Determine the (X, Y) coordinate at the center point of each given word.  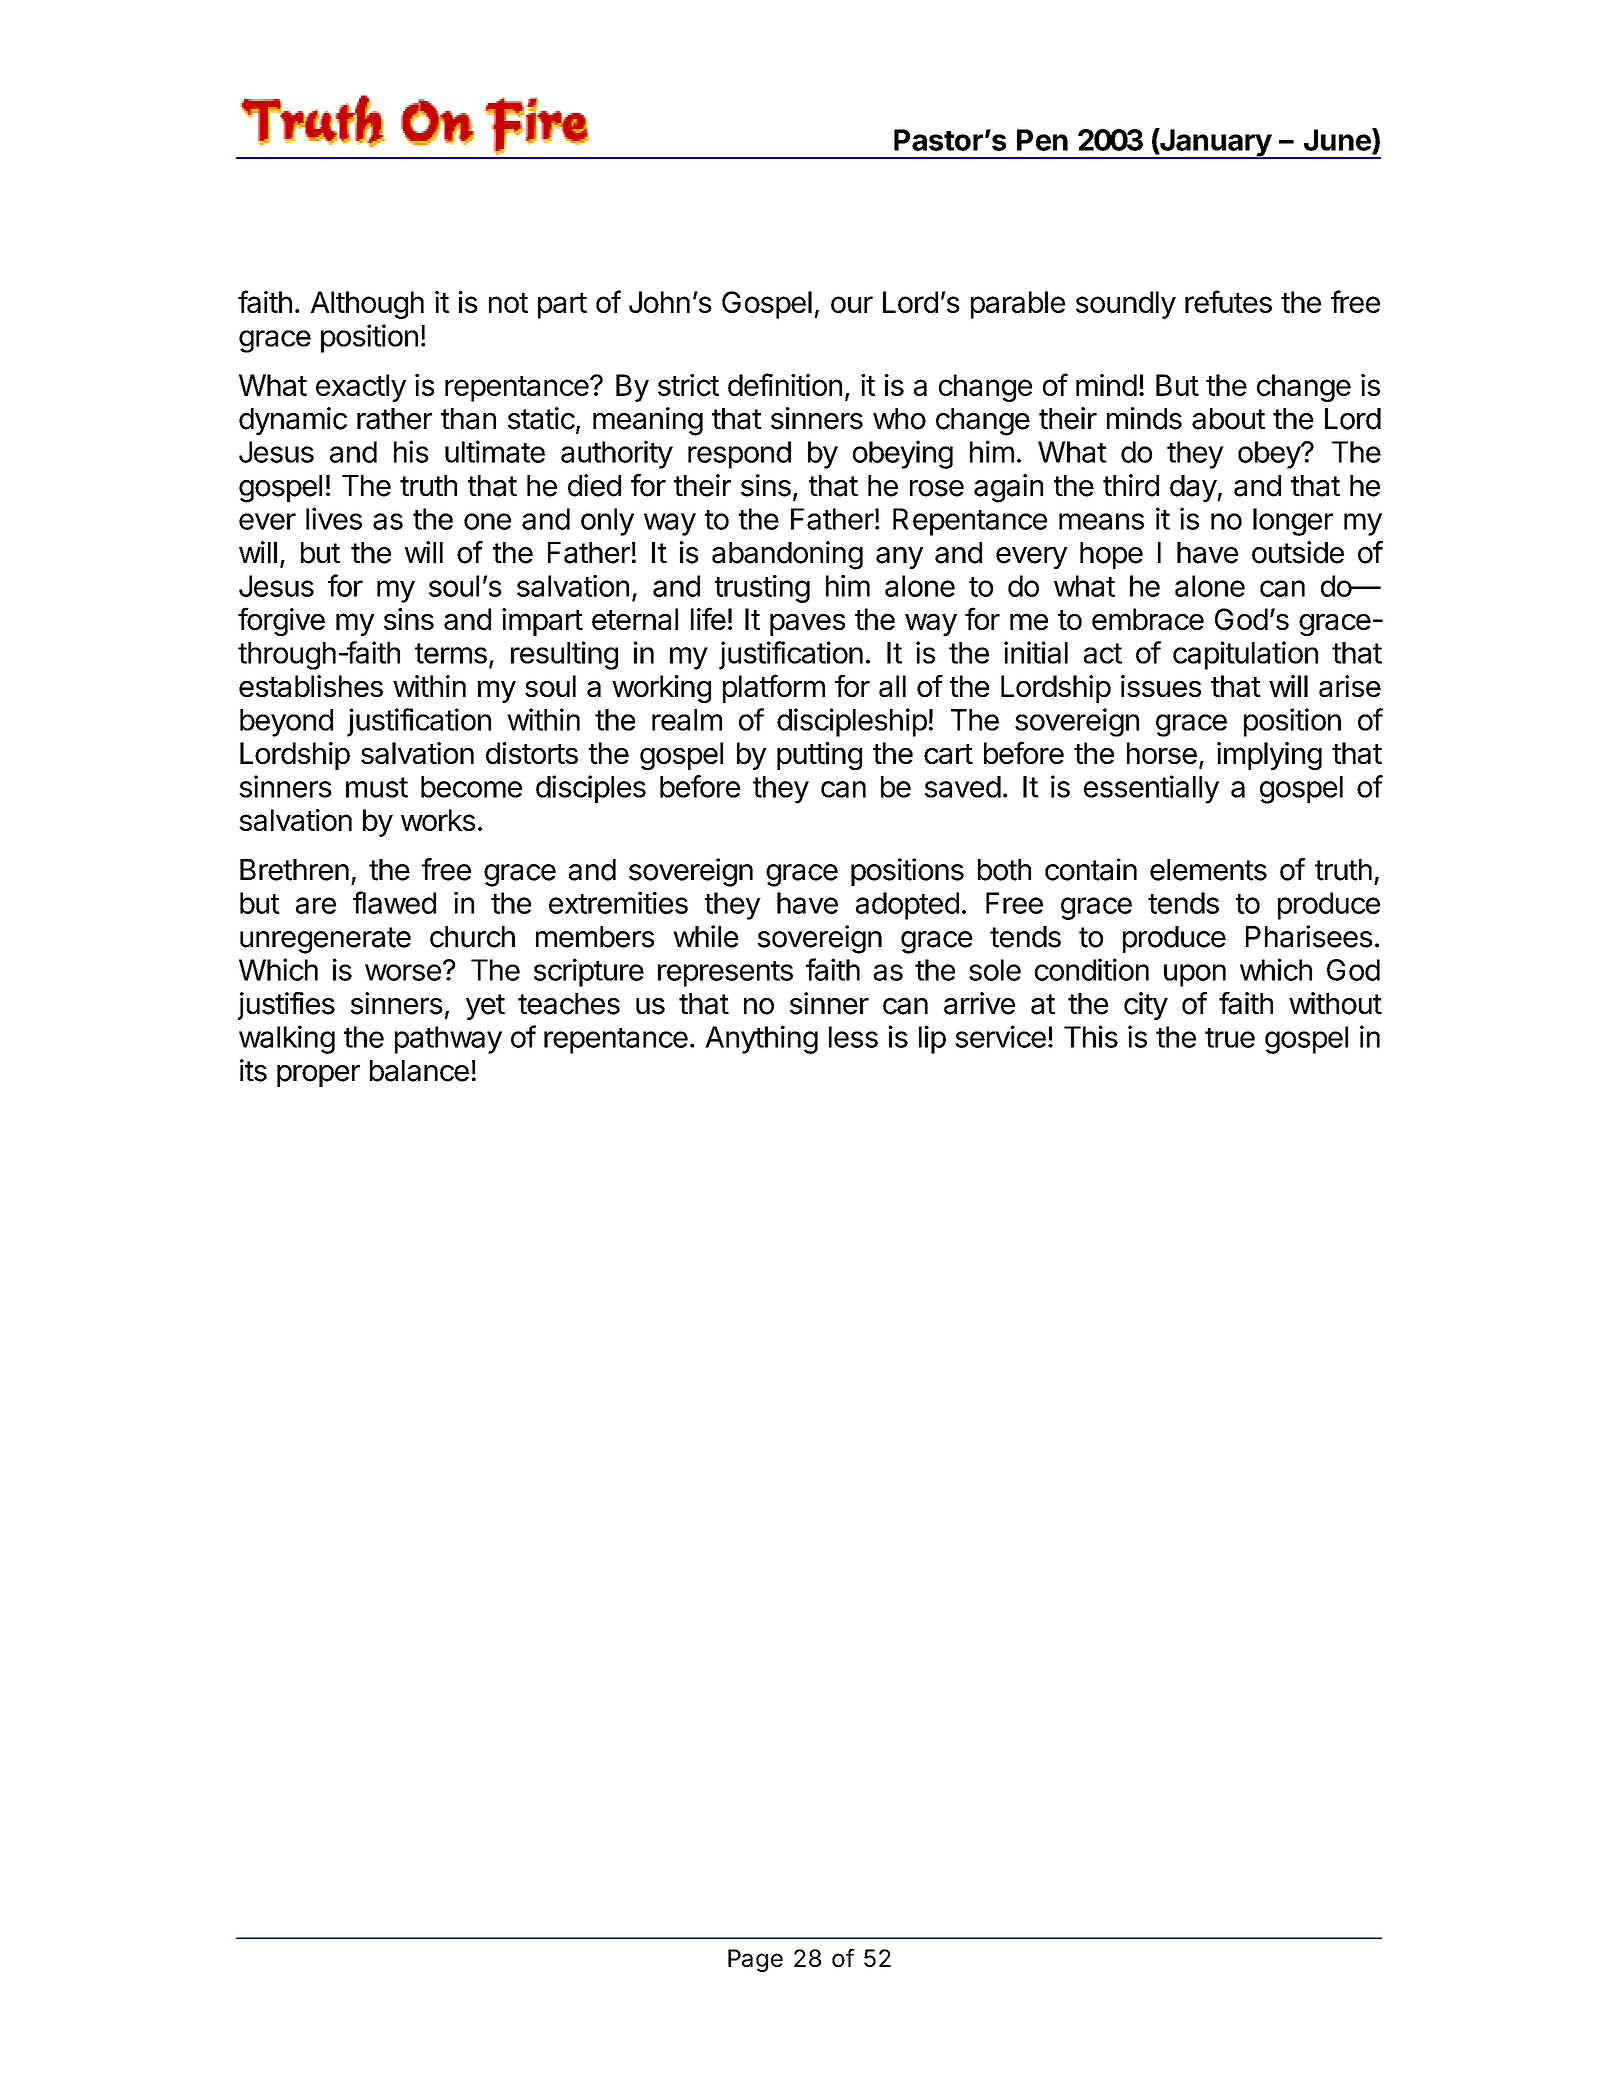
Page (755, 1960)
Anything (761, 1039)
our (852, 304)
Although (367, 305)
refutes (1228, 301)
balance (419, 1071)
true (1230, 1038)
